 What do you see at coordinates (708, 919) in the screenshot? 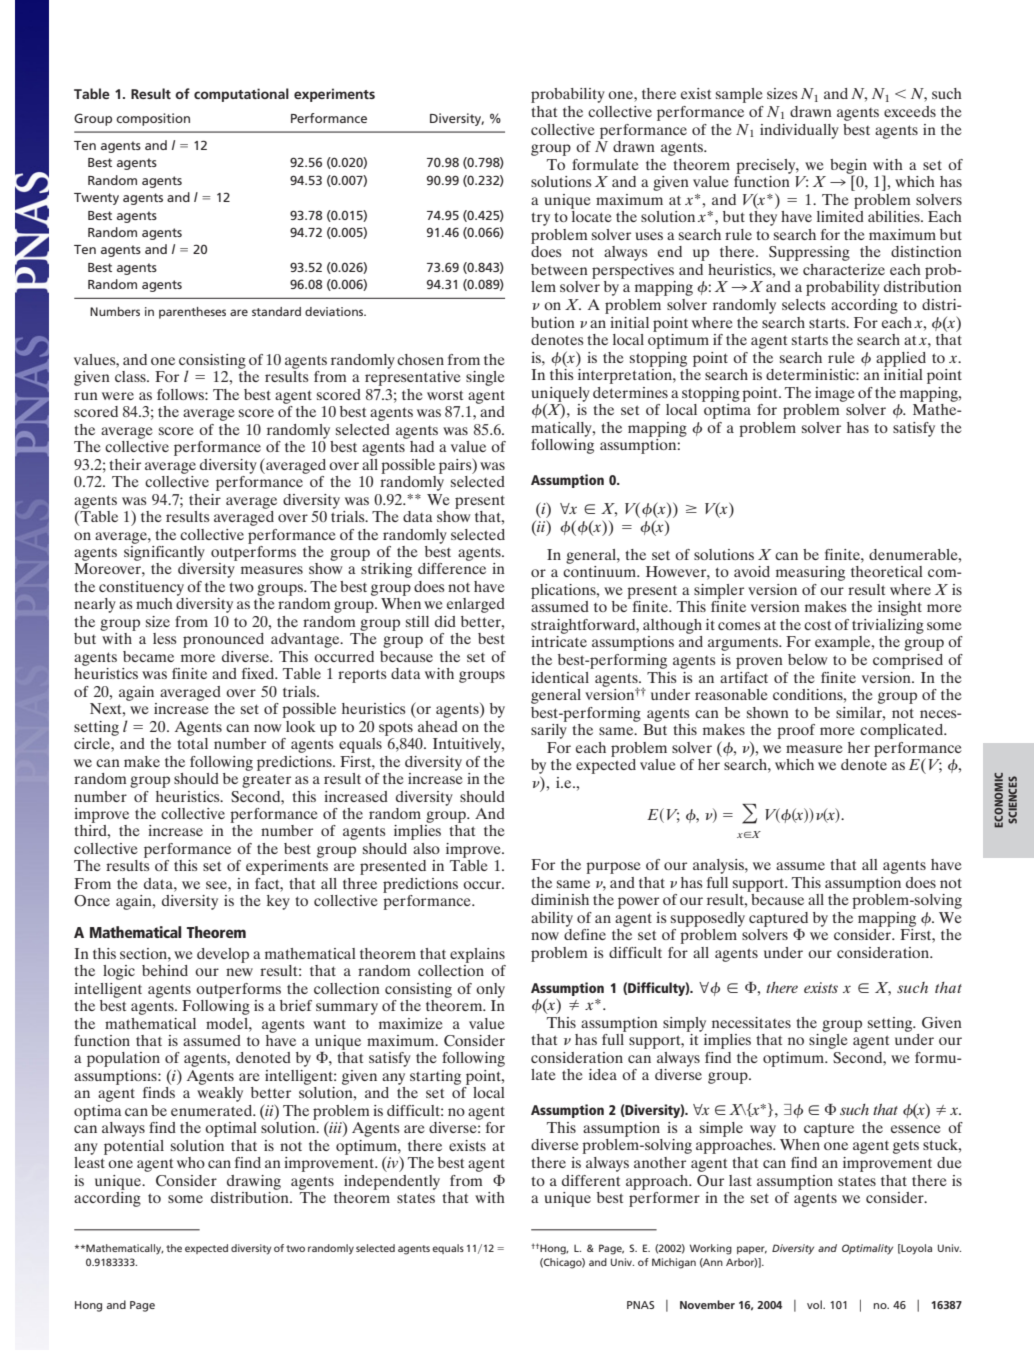
I see `supposedly` at bounding box center [708, 919].
